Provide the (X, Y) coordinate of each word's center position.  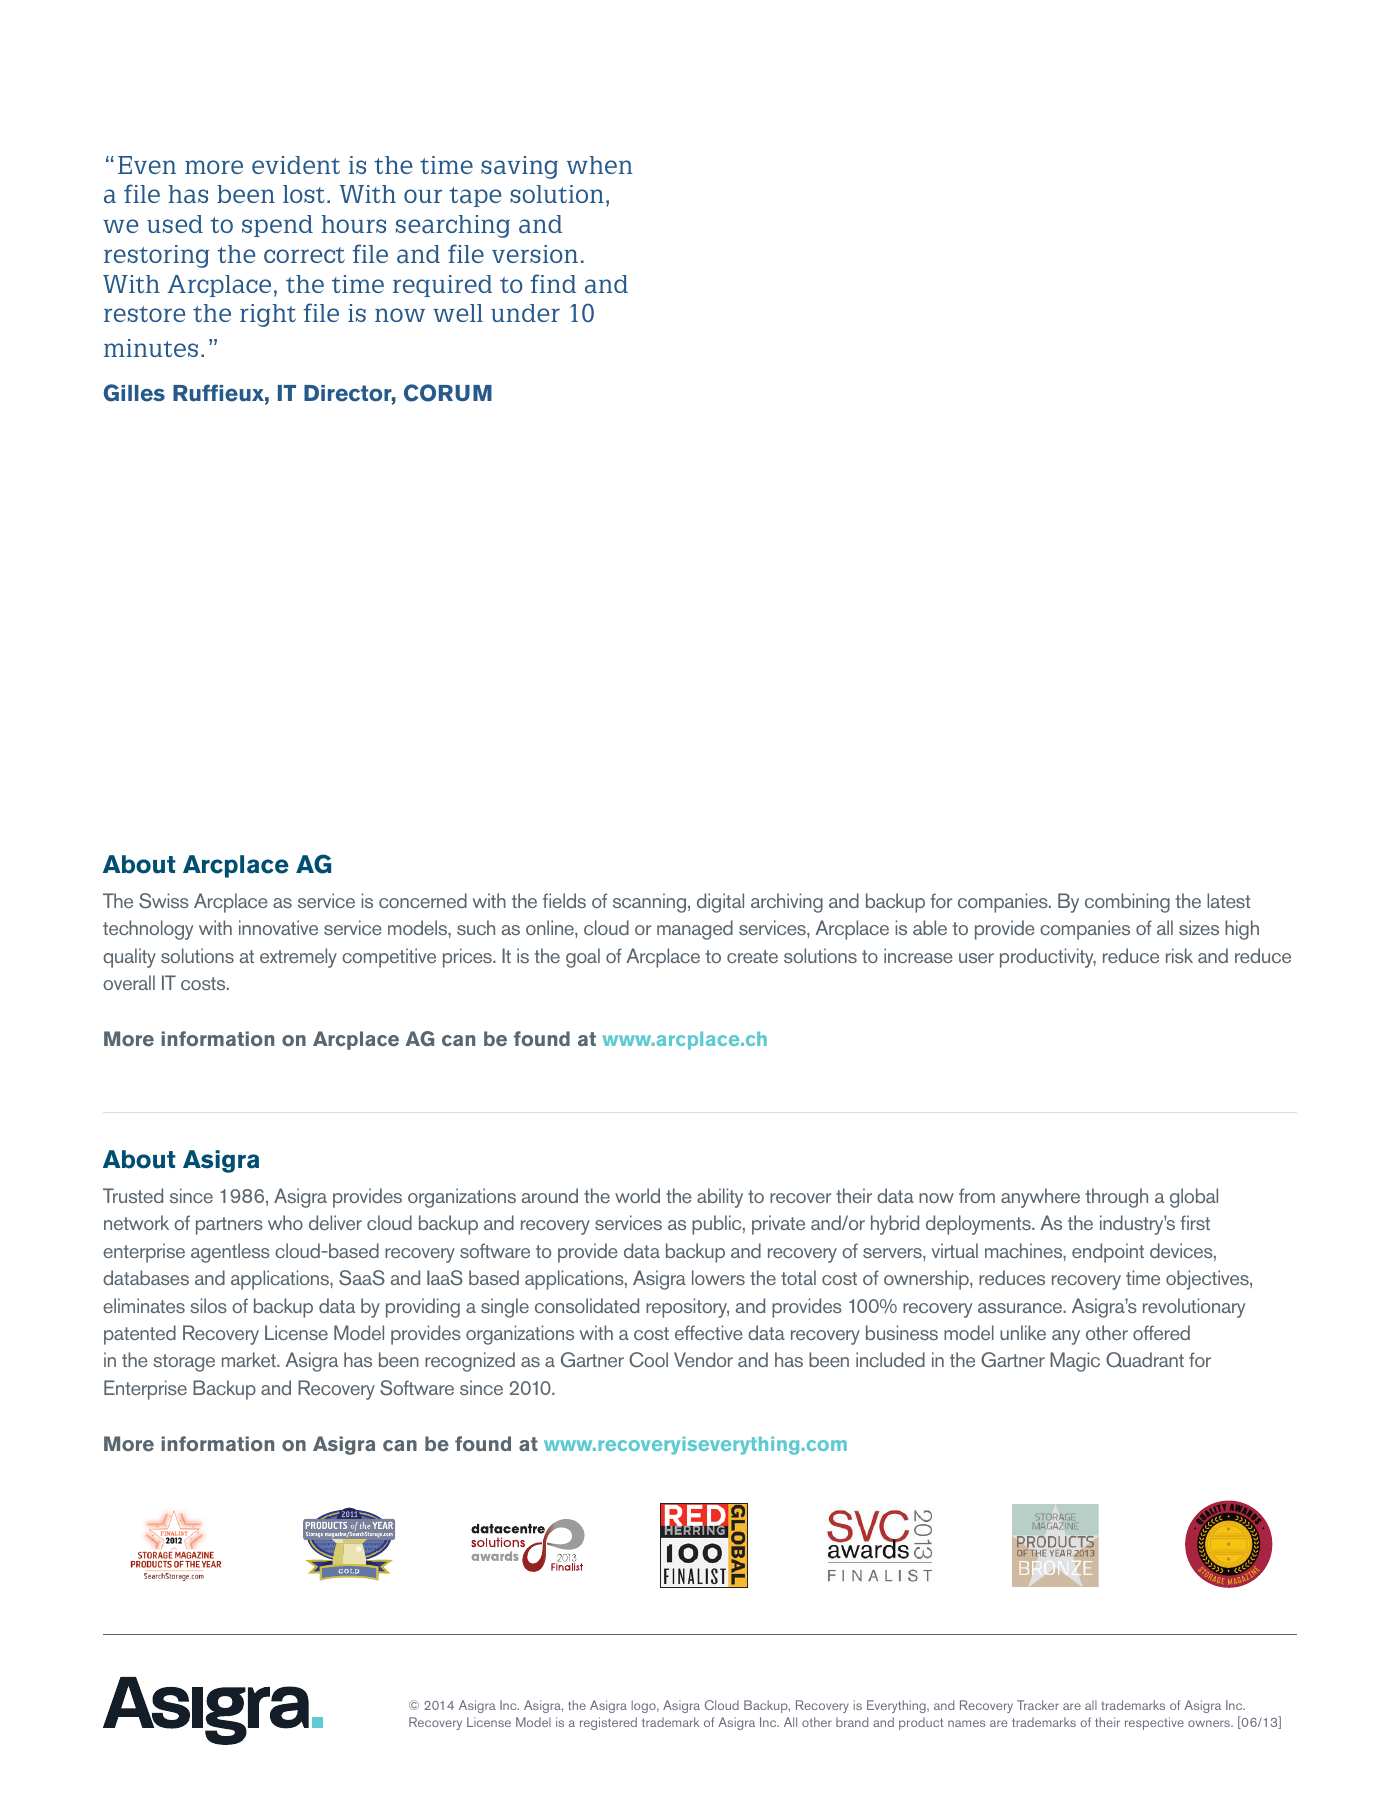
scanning (651, 903)
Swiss (164, 901)
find (553, 283)
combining (1127, 903)
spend (277, 226)
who (285, 1222)
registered (608, 1723)
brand (852, 1722)
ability (720, 1198)
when (600, 165)
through (1117, 1198)
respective (1154, 1723)
